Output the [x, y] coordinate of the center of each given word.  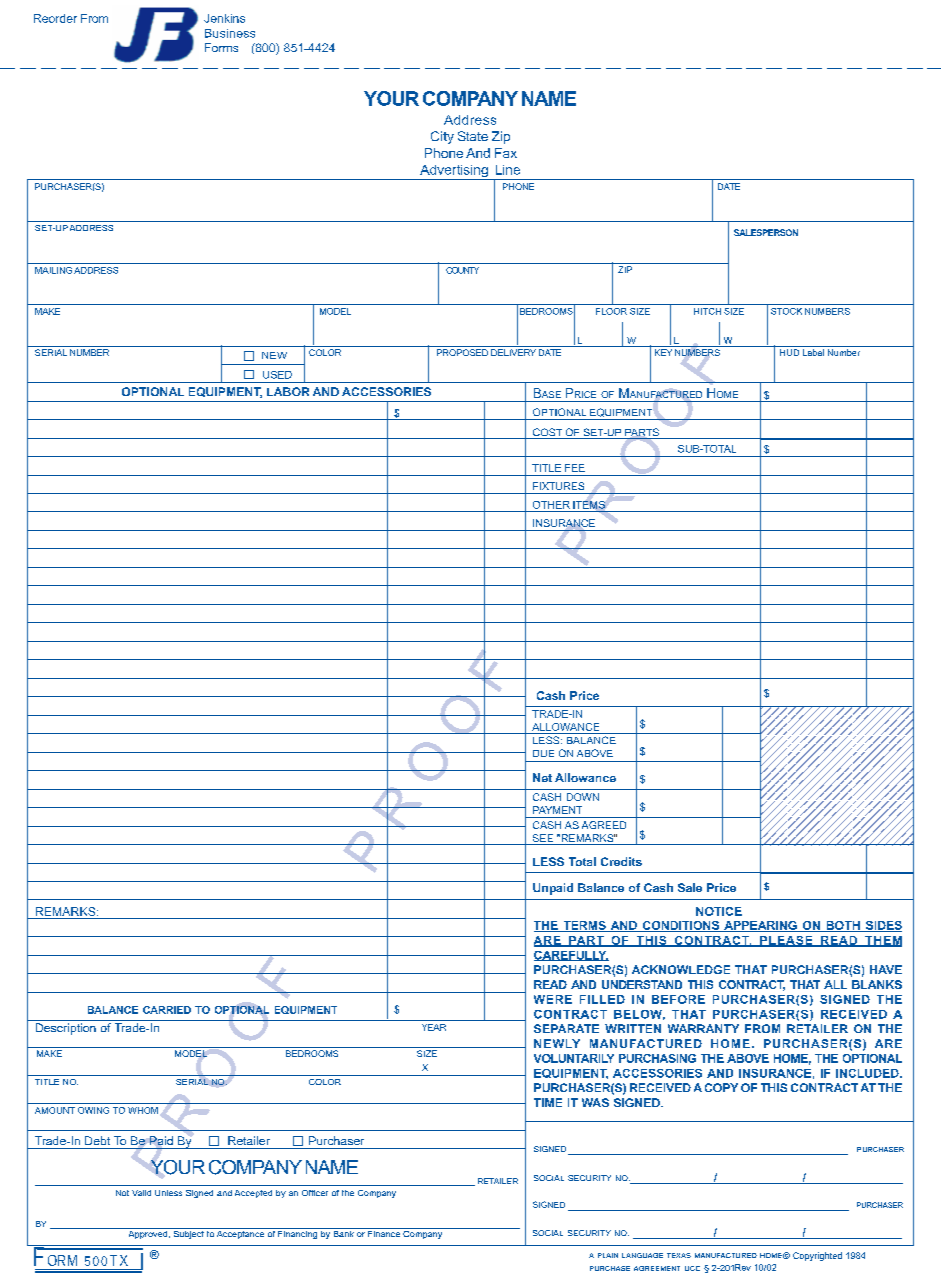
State [473, 136]
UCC [692, 1268]
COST [547, 433]
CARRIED [167, 1010]
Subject [188, 1233]
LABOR [288, 391]
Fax [506, 153]
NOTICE [719, 911]
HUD [789, 352]
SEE [543, 839]
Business [230, 33]
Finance [384, 1232]
